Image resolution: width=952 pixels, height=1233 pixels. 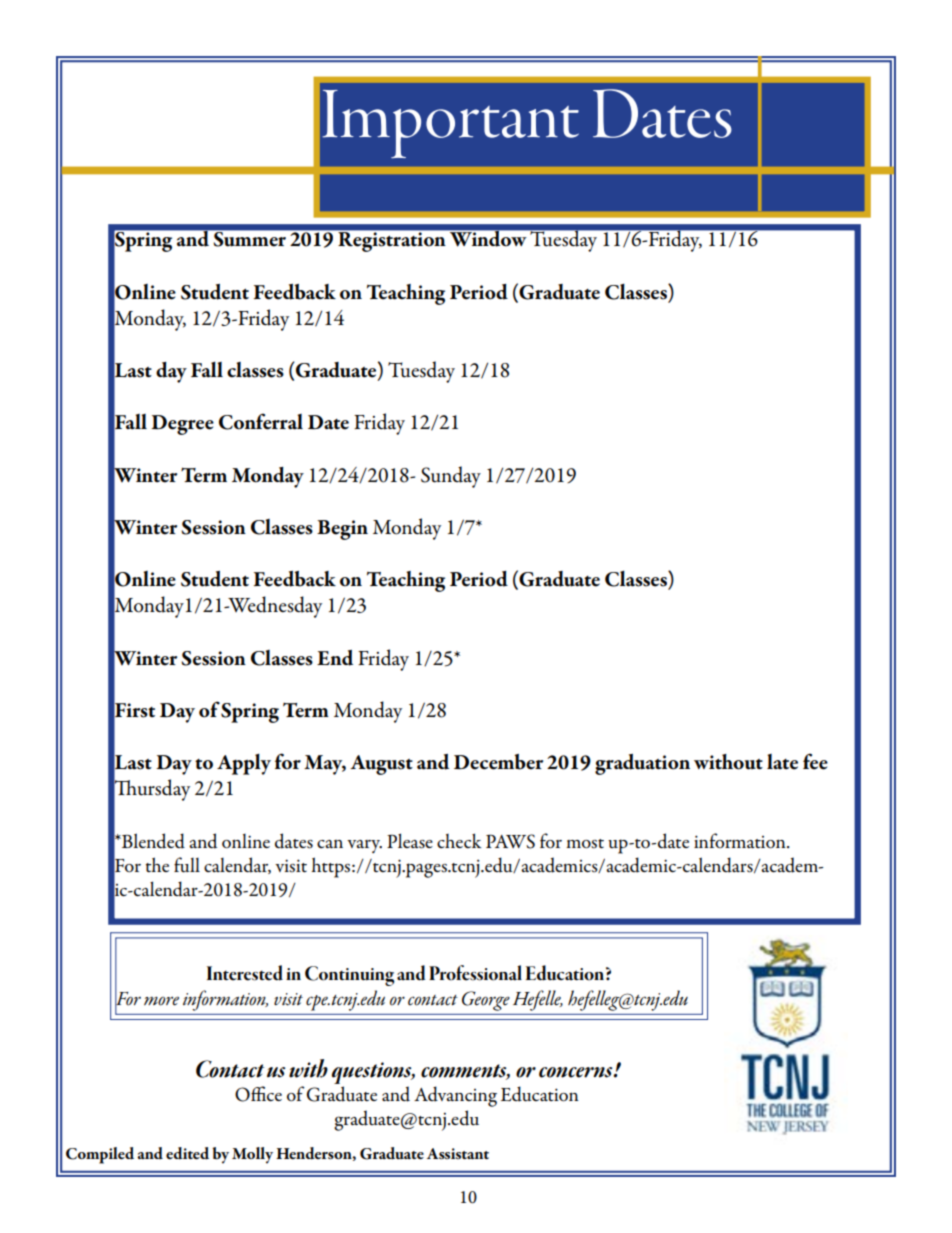 I want to click on Assistant, so click(x=458, y=1154).
